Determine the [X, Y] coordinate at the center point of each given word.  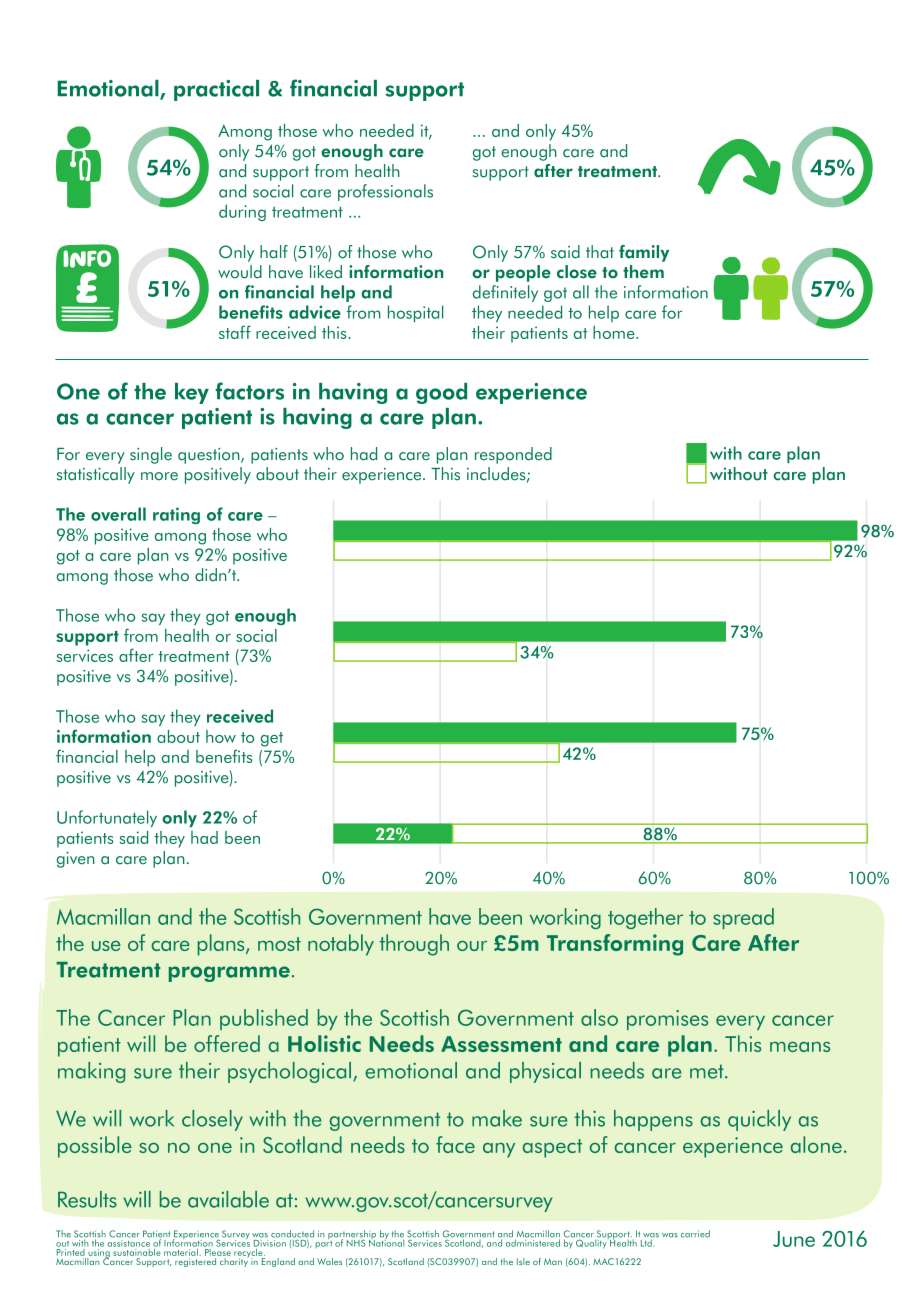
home [615, 332]
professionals [385, 192]
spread [743, 918]
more [159, 476]
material [181, 1251]
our [472, 946]
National [386, 1242]
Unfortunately [107, 818]
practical [216, 90]
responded [513, 455]
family [644, 253]
